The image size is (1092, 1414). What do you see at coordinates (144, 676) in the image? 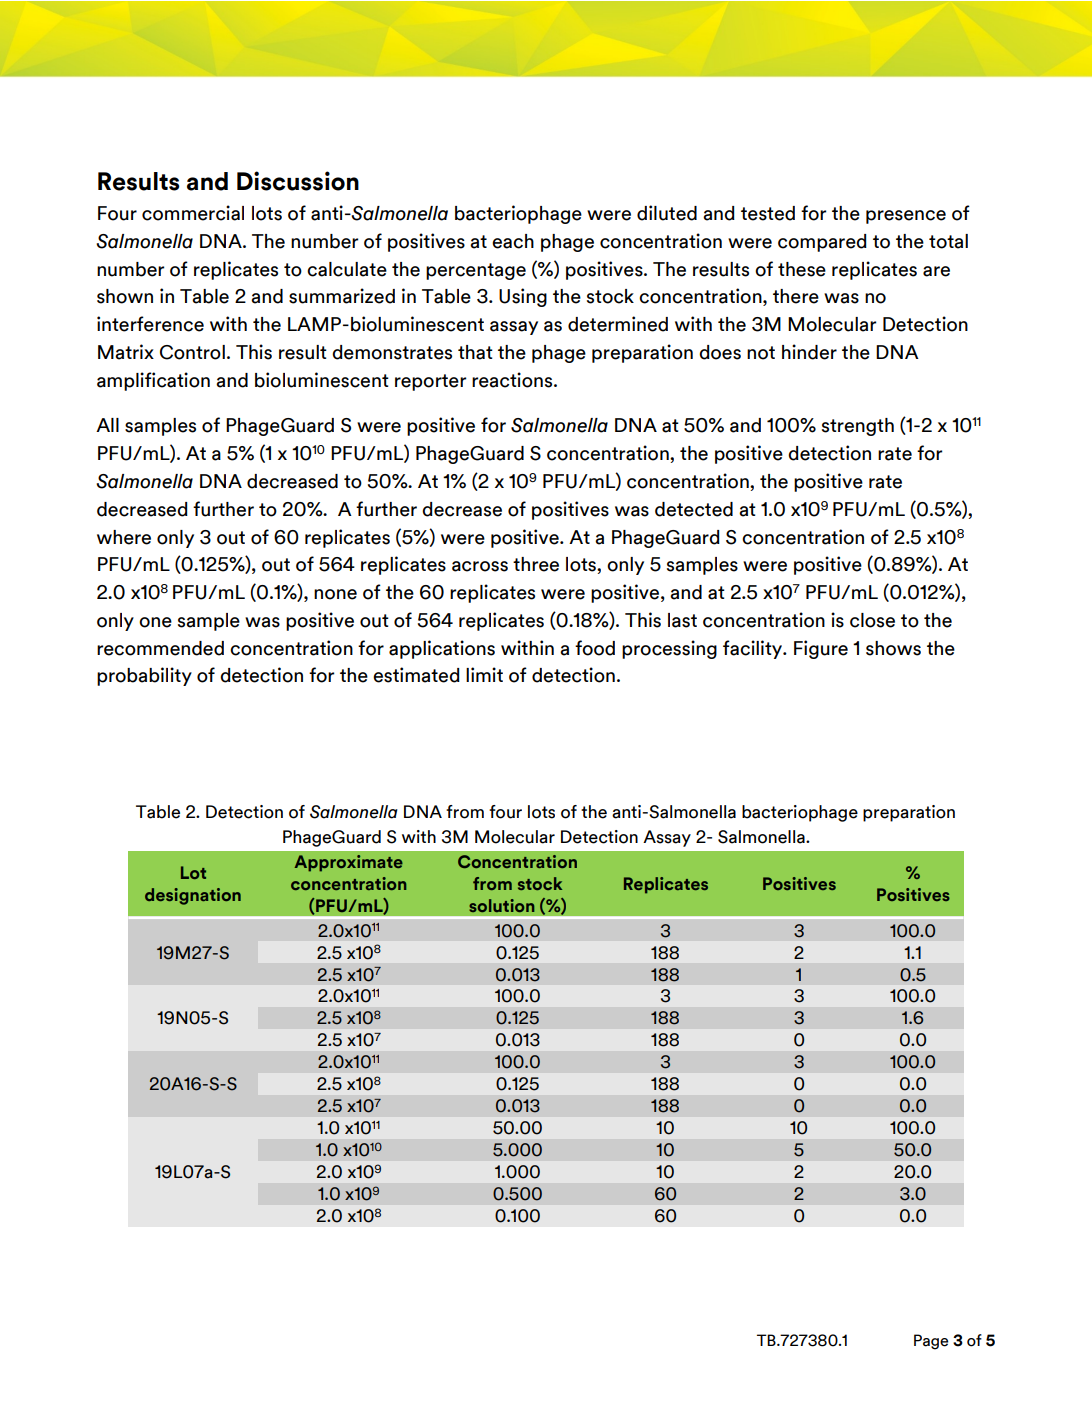
I see `probability` at bounding box center [144, 676].
